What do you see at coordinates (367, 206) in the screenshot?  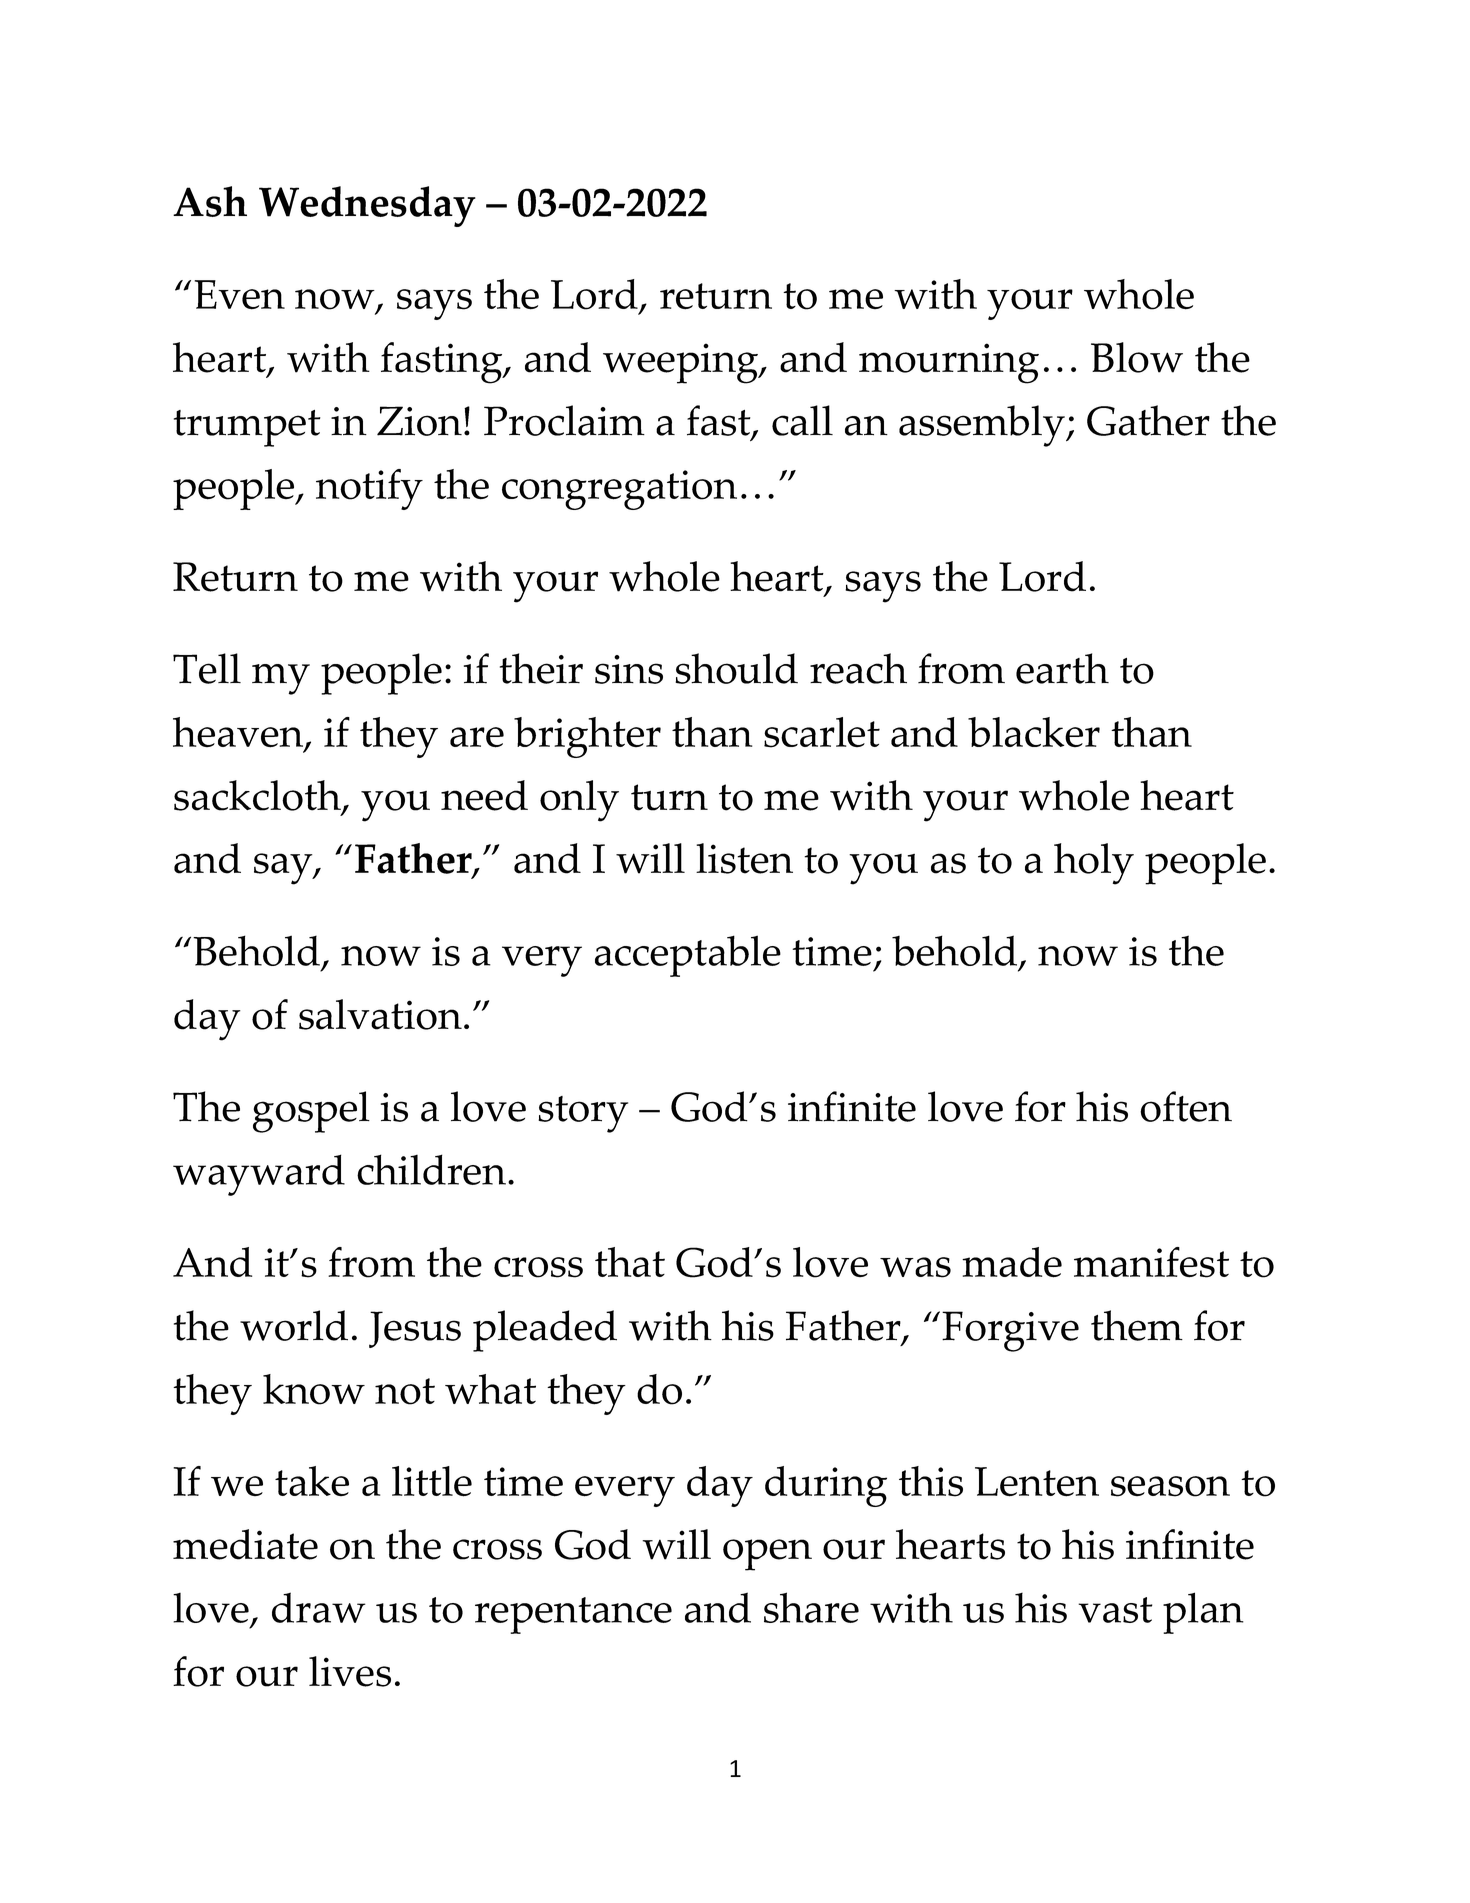 I see `Wednesday` at bounding box center [367, 206].
